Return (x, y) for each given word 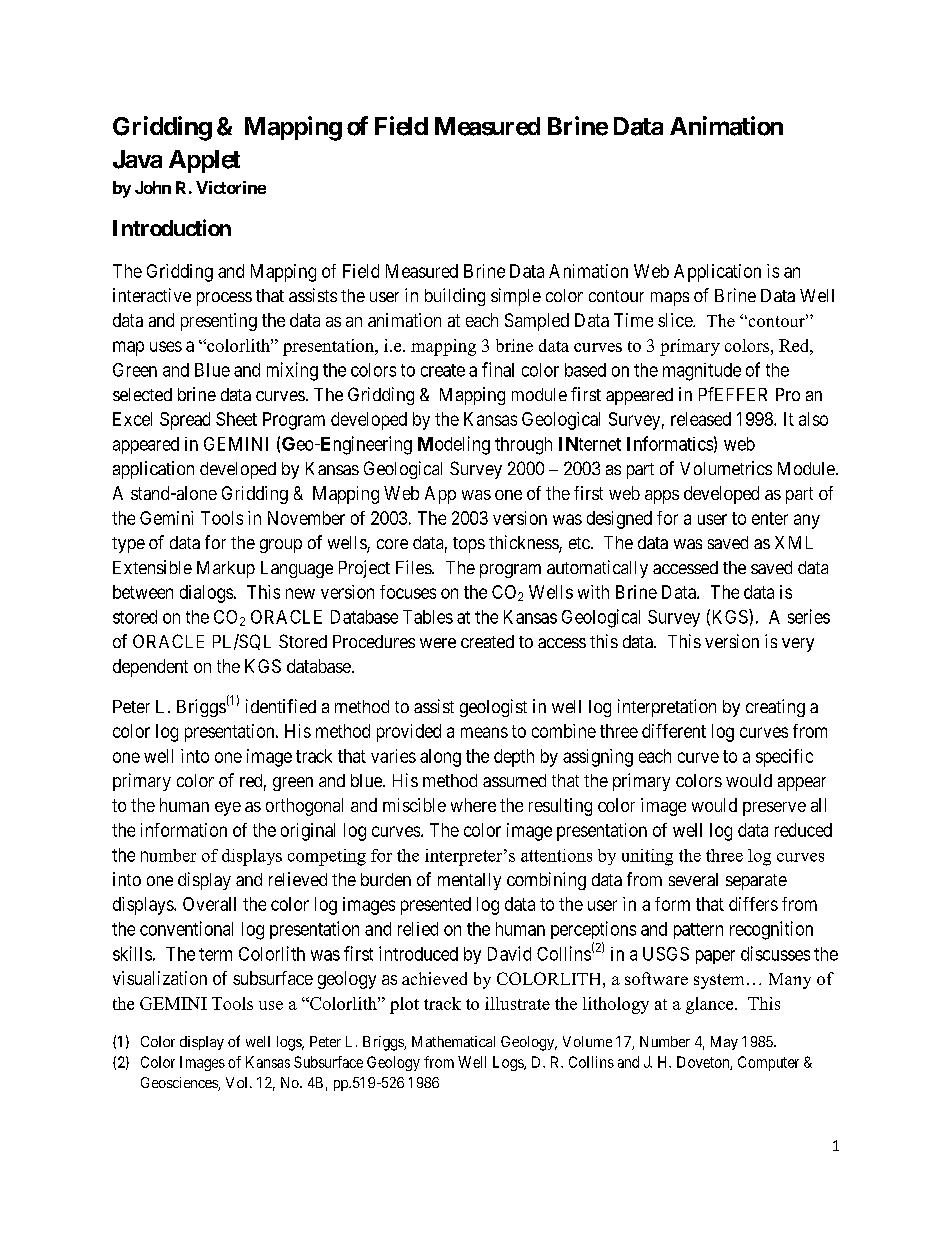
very (798, 645)
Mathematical (453, 1041)
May (724, 1043)
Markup (226, 569)
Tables (428, 617)
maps (670, 299)
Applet (204, 161)
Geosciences (180, 1084)
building (455, 297)
